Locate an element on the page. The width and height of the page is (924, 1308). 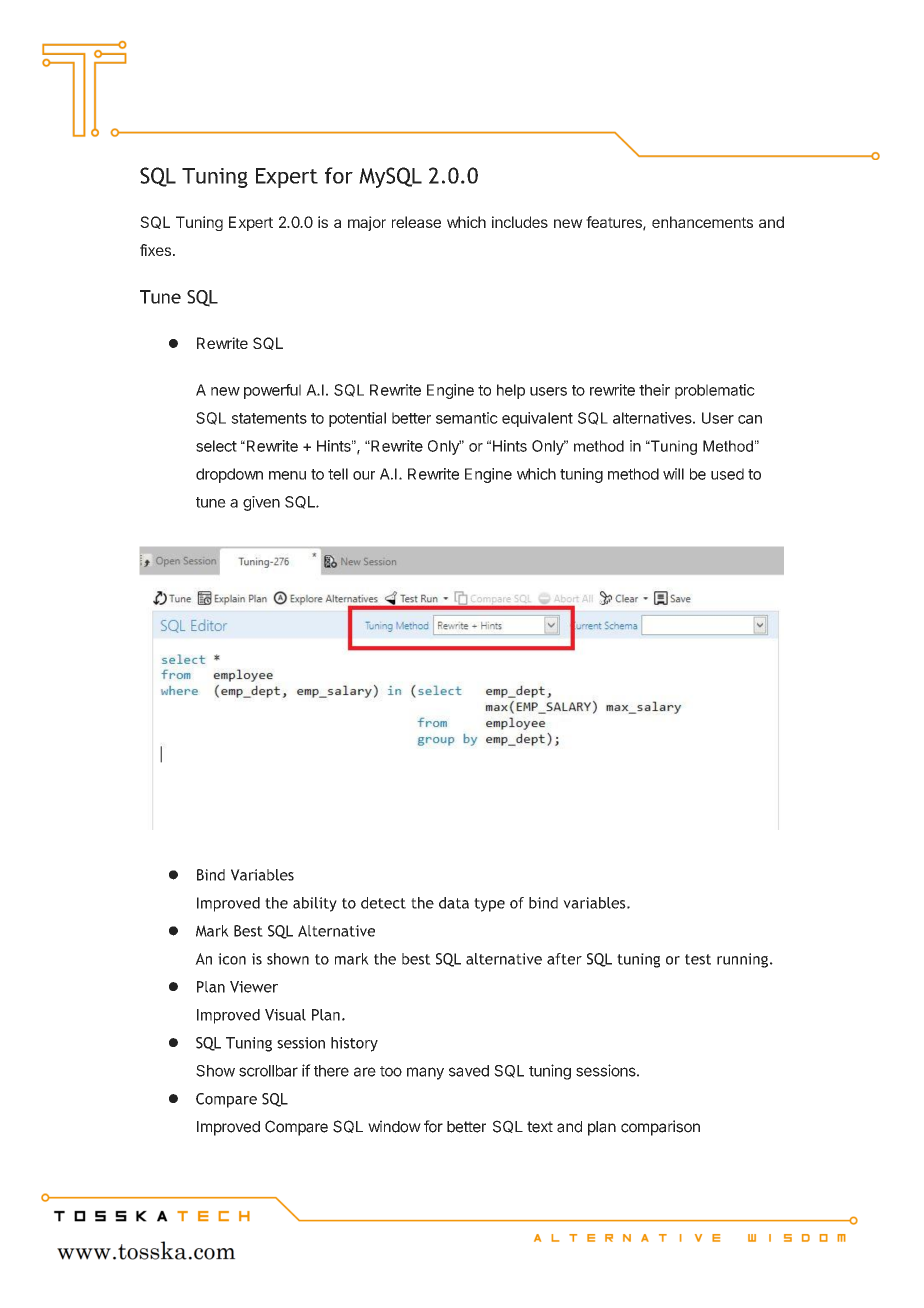
saved is located at coordinates (469, 1071).
